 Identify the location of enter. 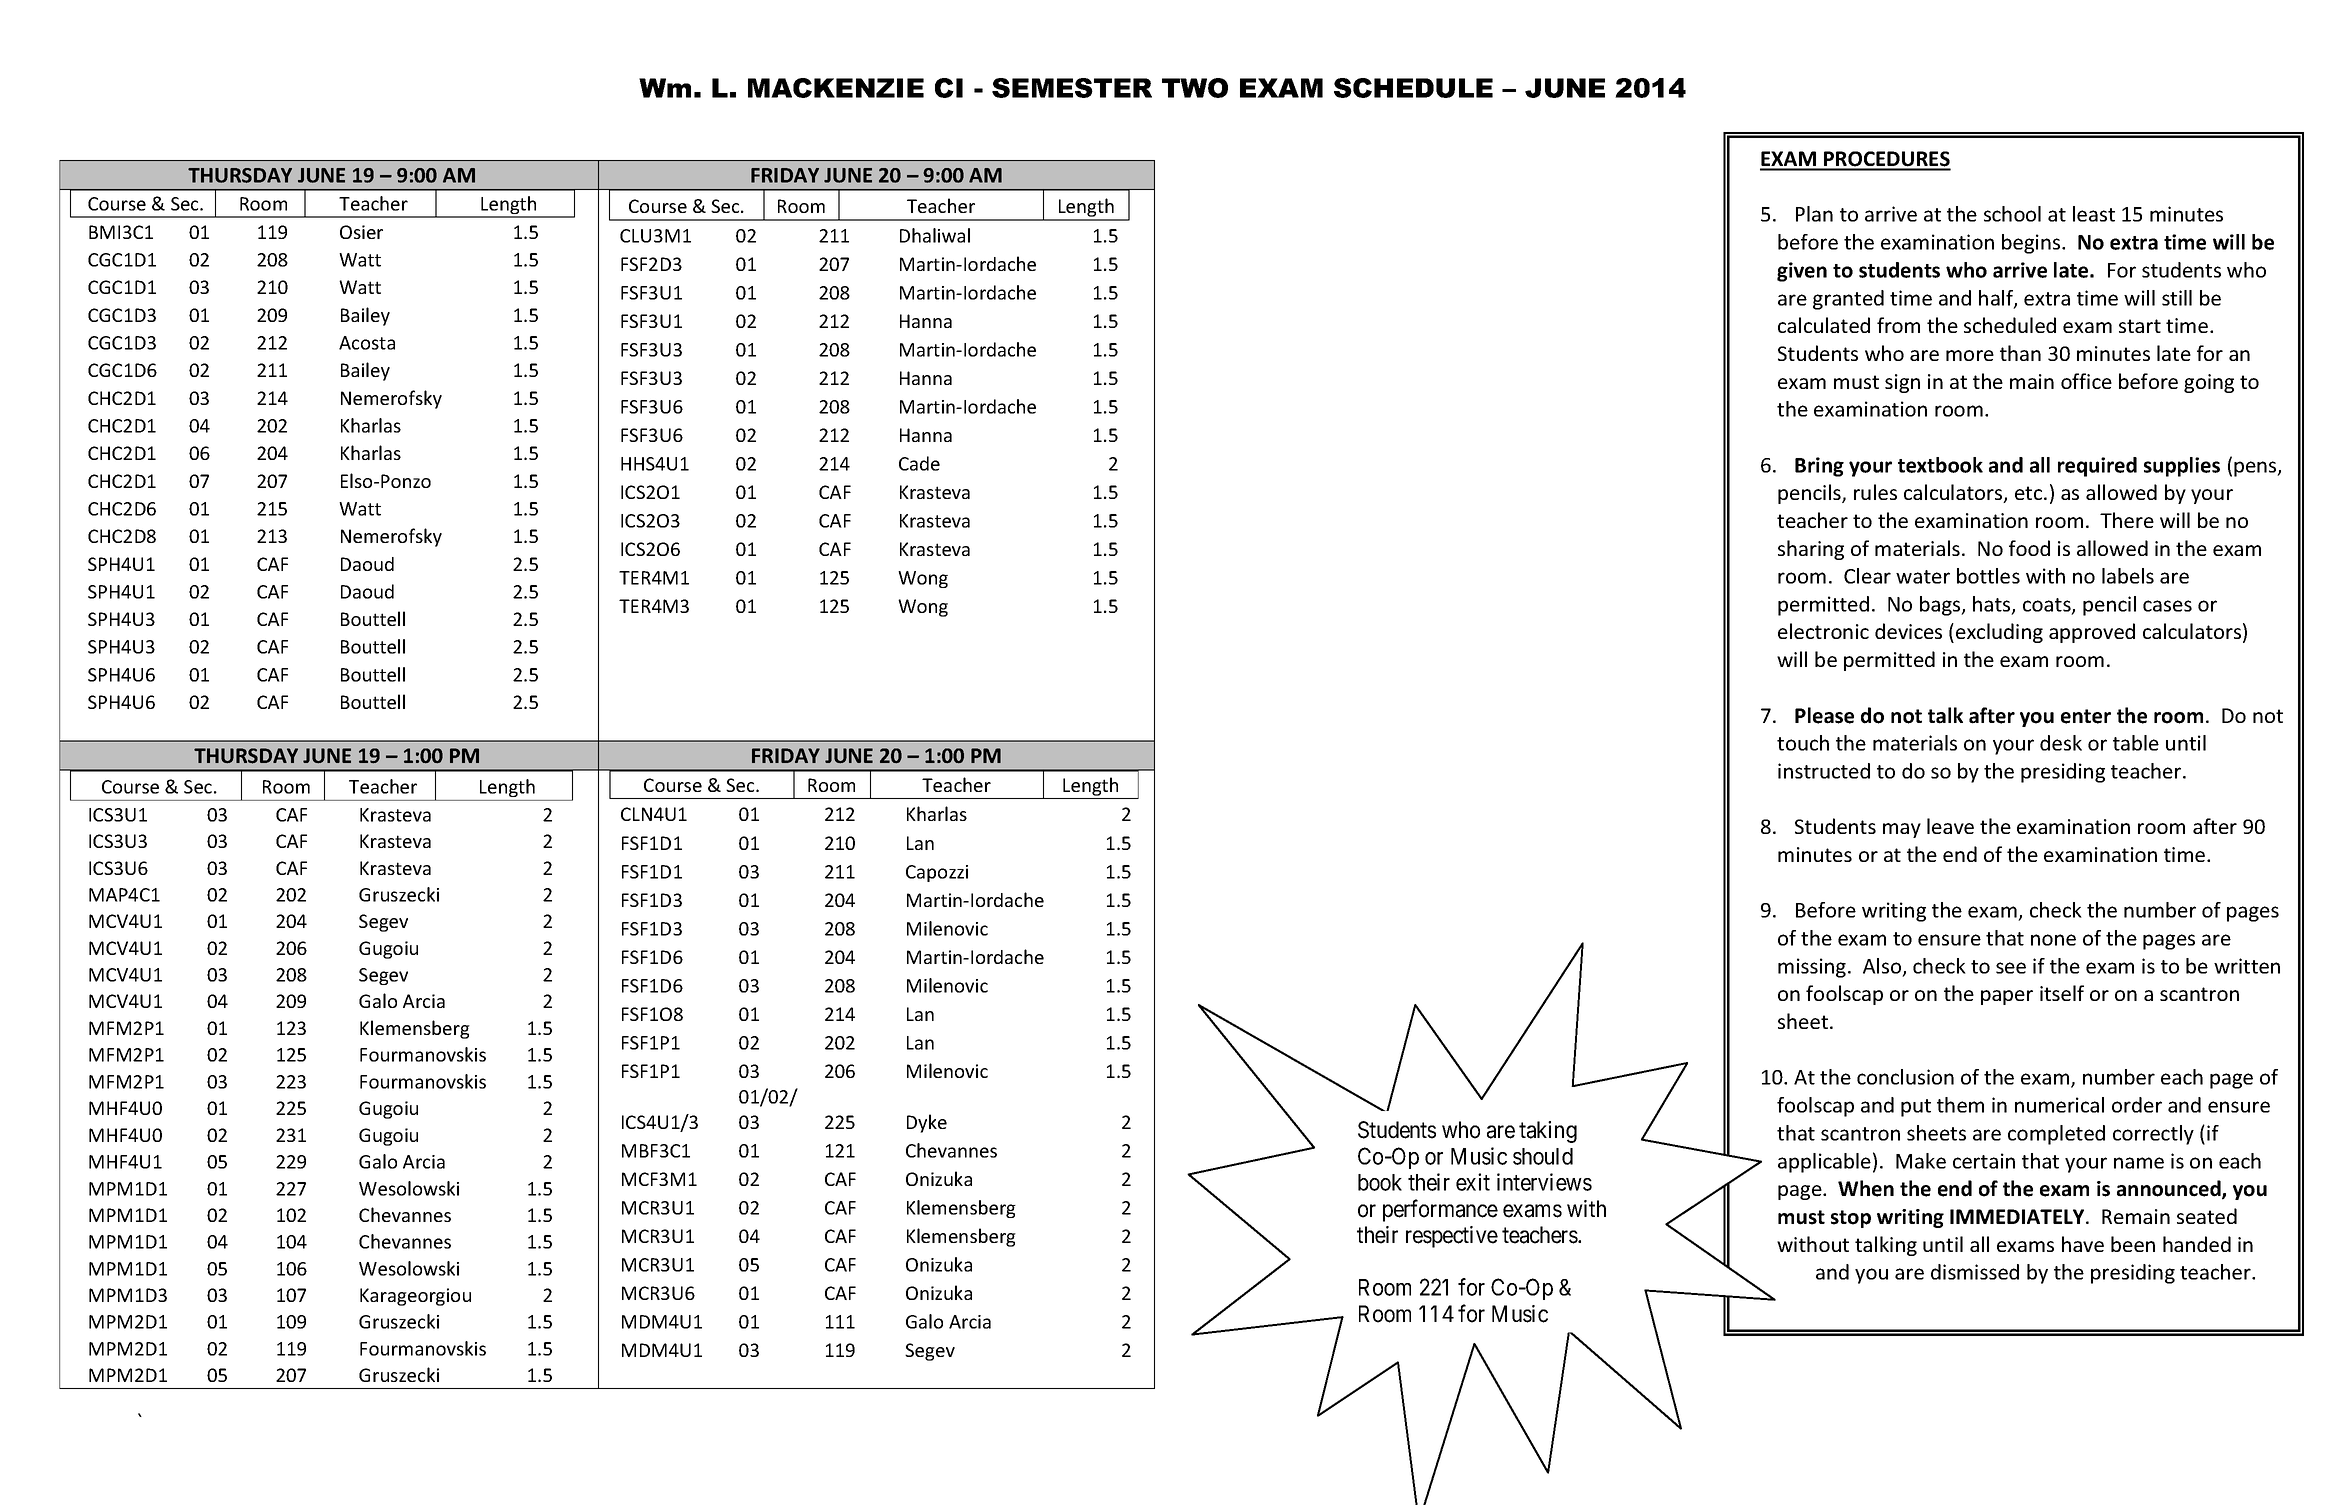
(2086, 716).
